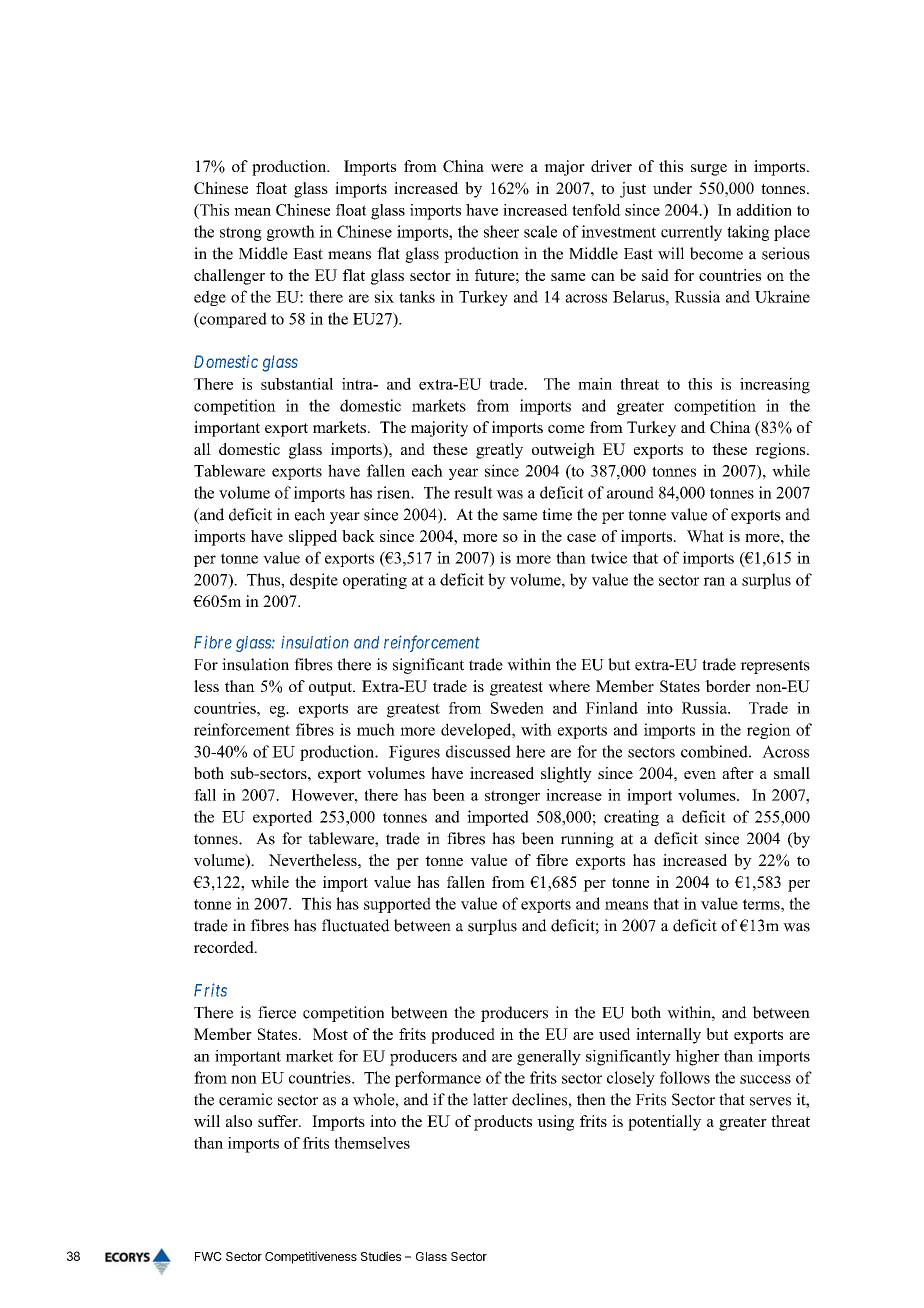 This screenshot has height=1308, width=924. Describe the element at coordinates (705, 536) in the screenshot. I see `What` at that location.
